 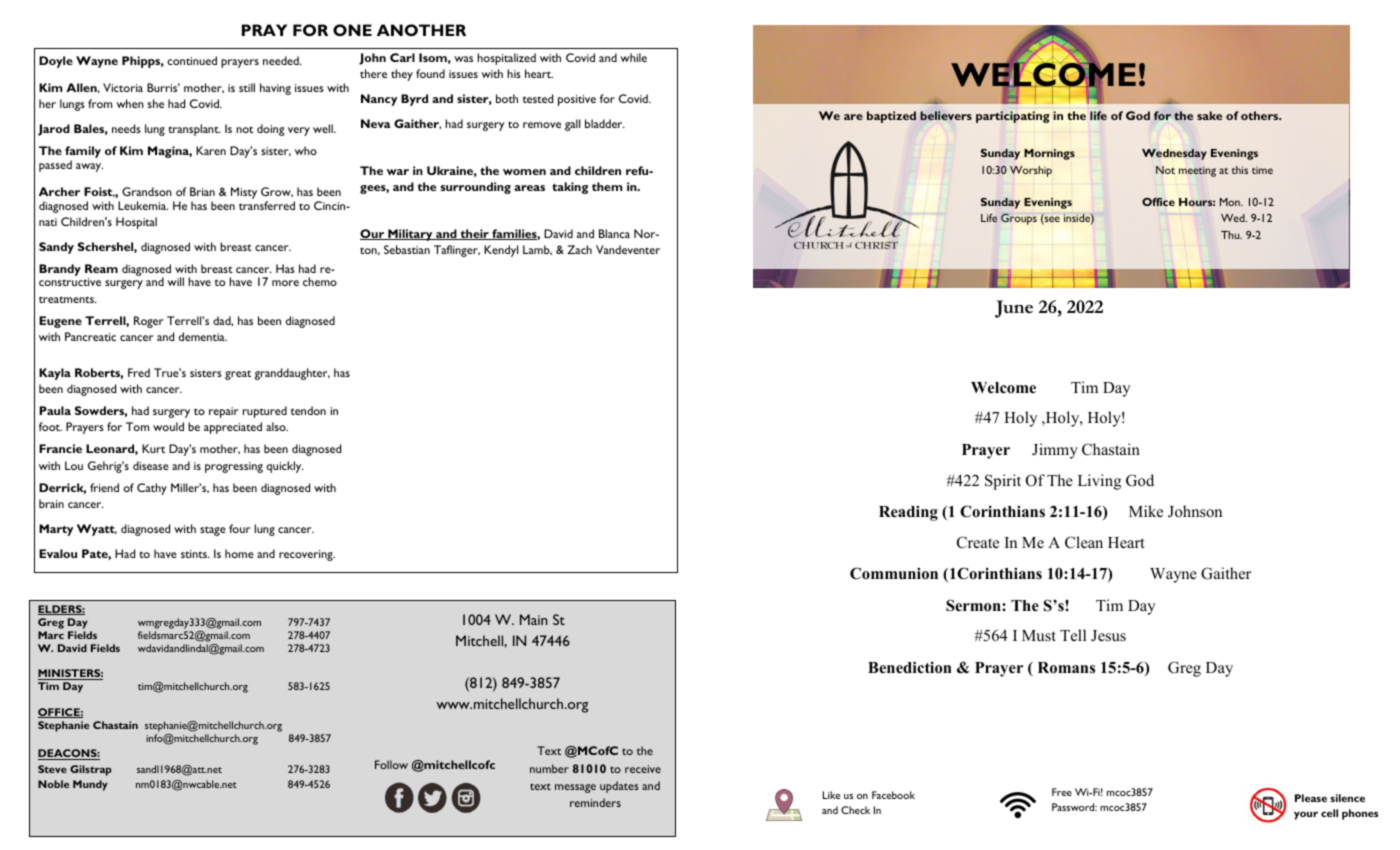 What do you see at coordinates (233, 428) in the page?
I see `appreciated` at bounding box center [233, 428].
